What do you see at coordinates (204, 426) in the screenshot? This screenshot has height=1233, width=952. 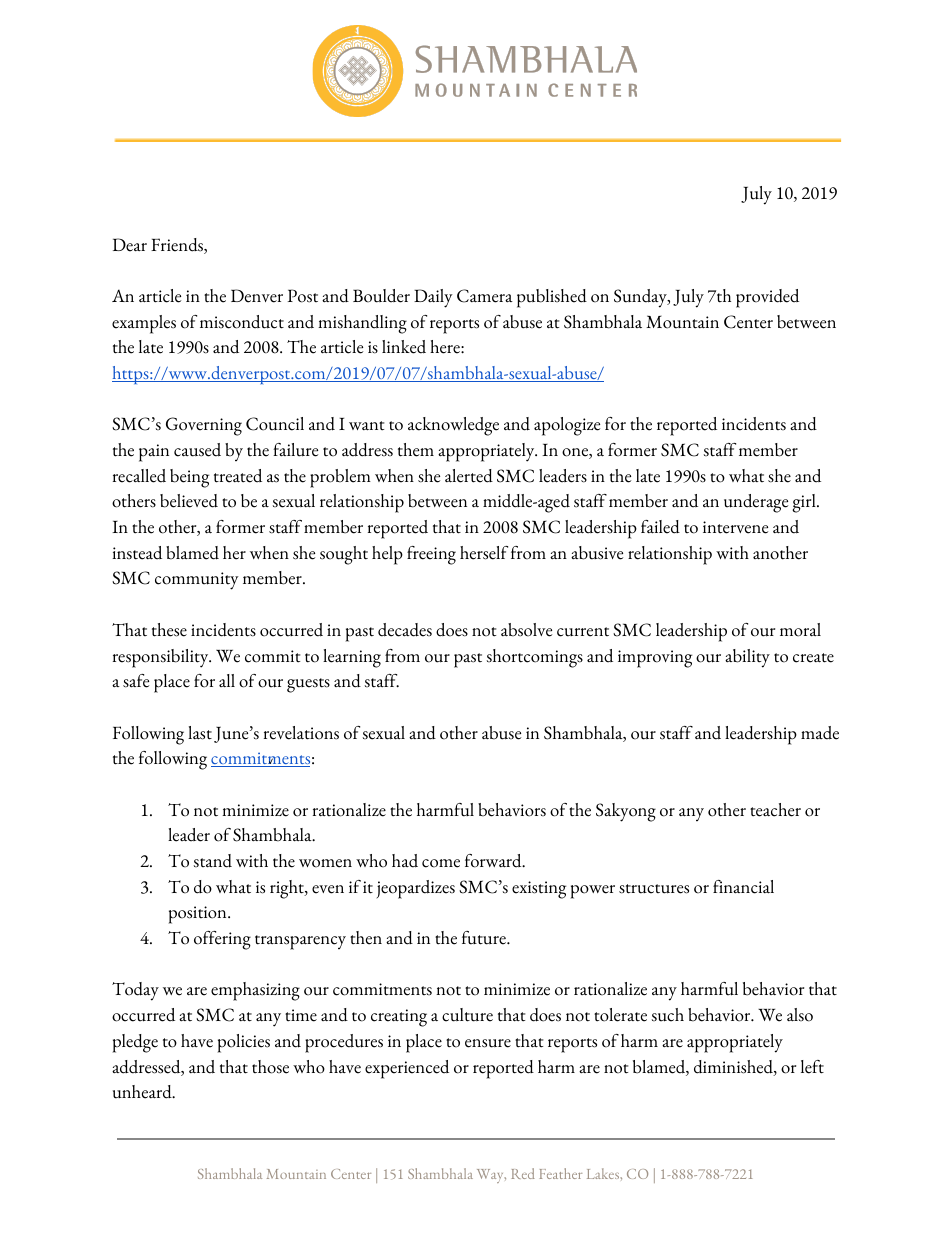 I see `Governing` at bounding box center [204, 426].
